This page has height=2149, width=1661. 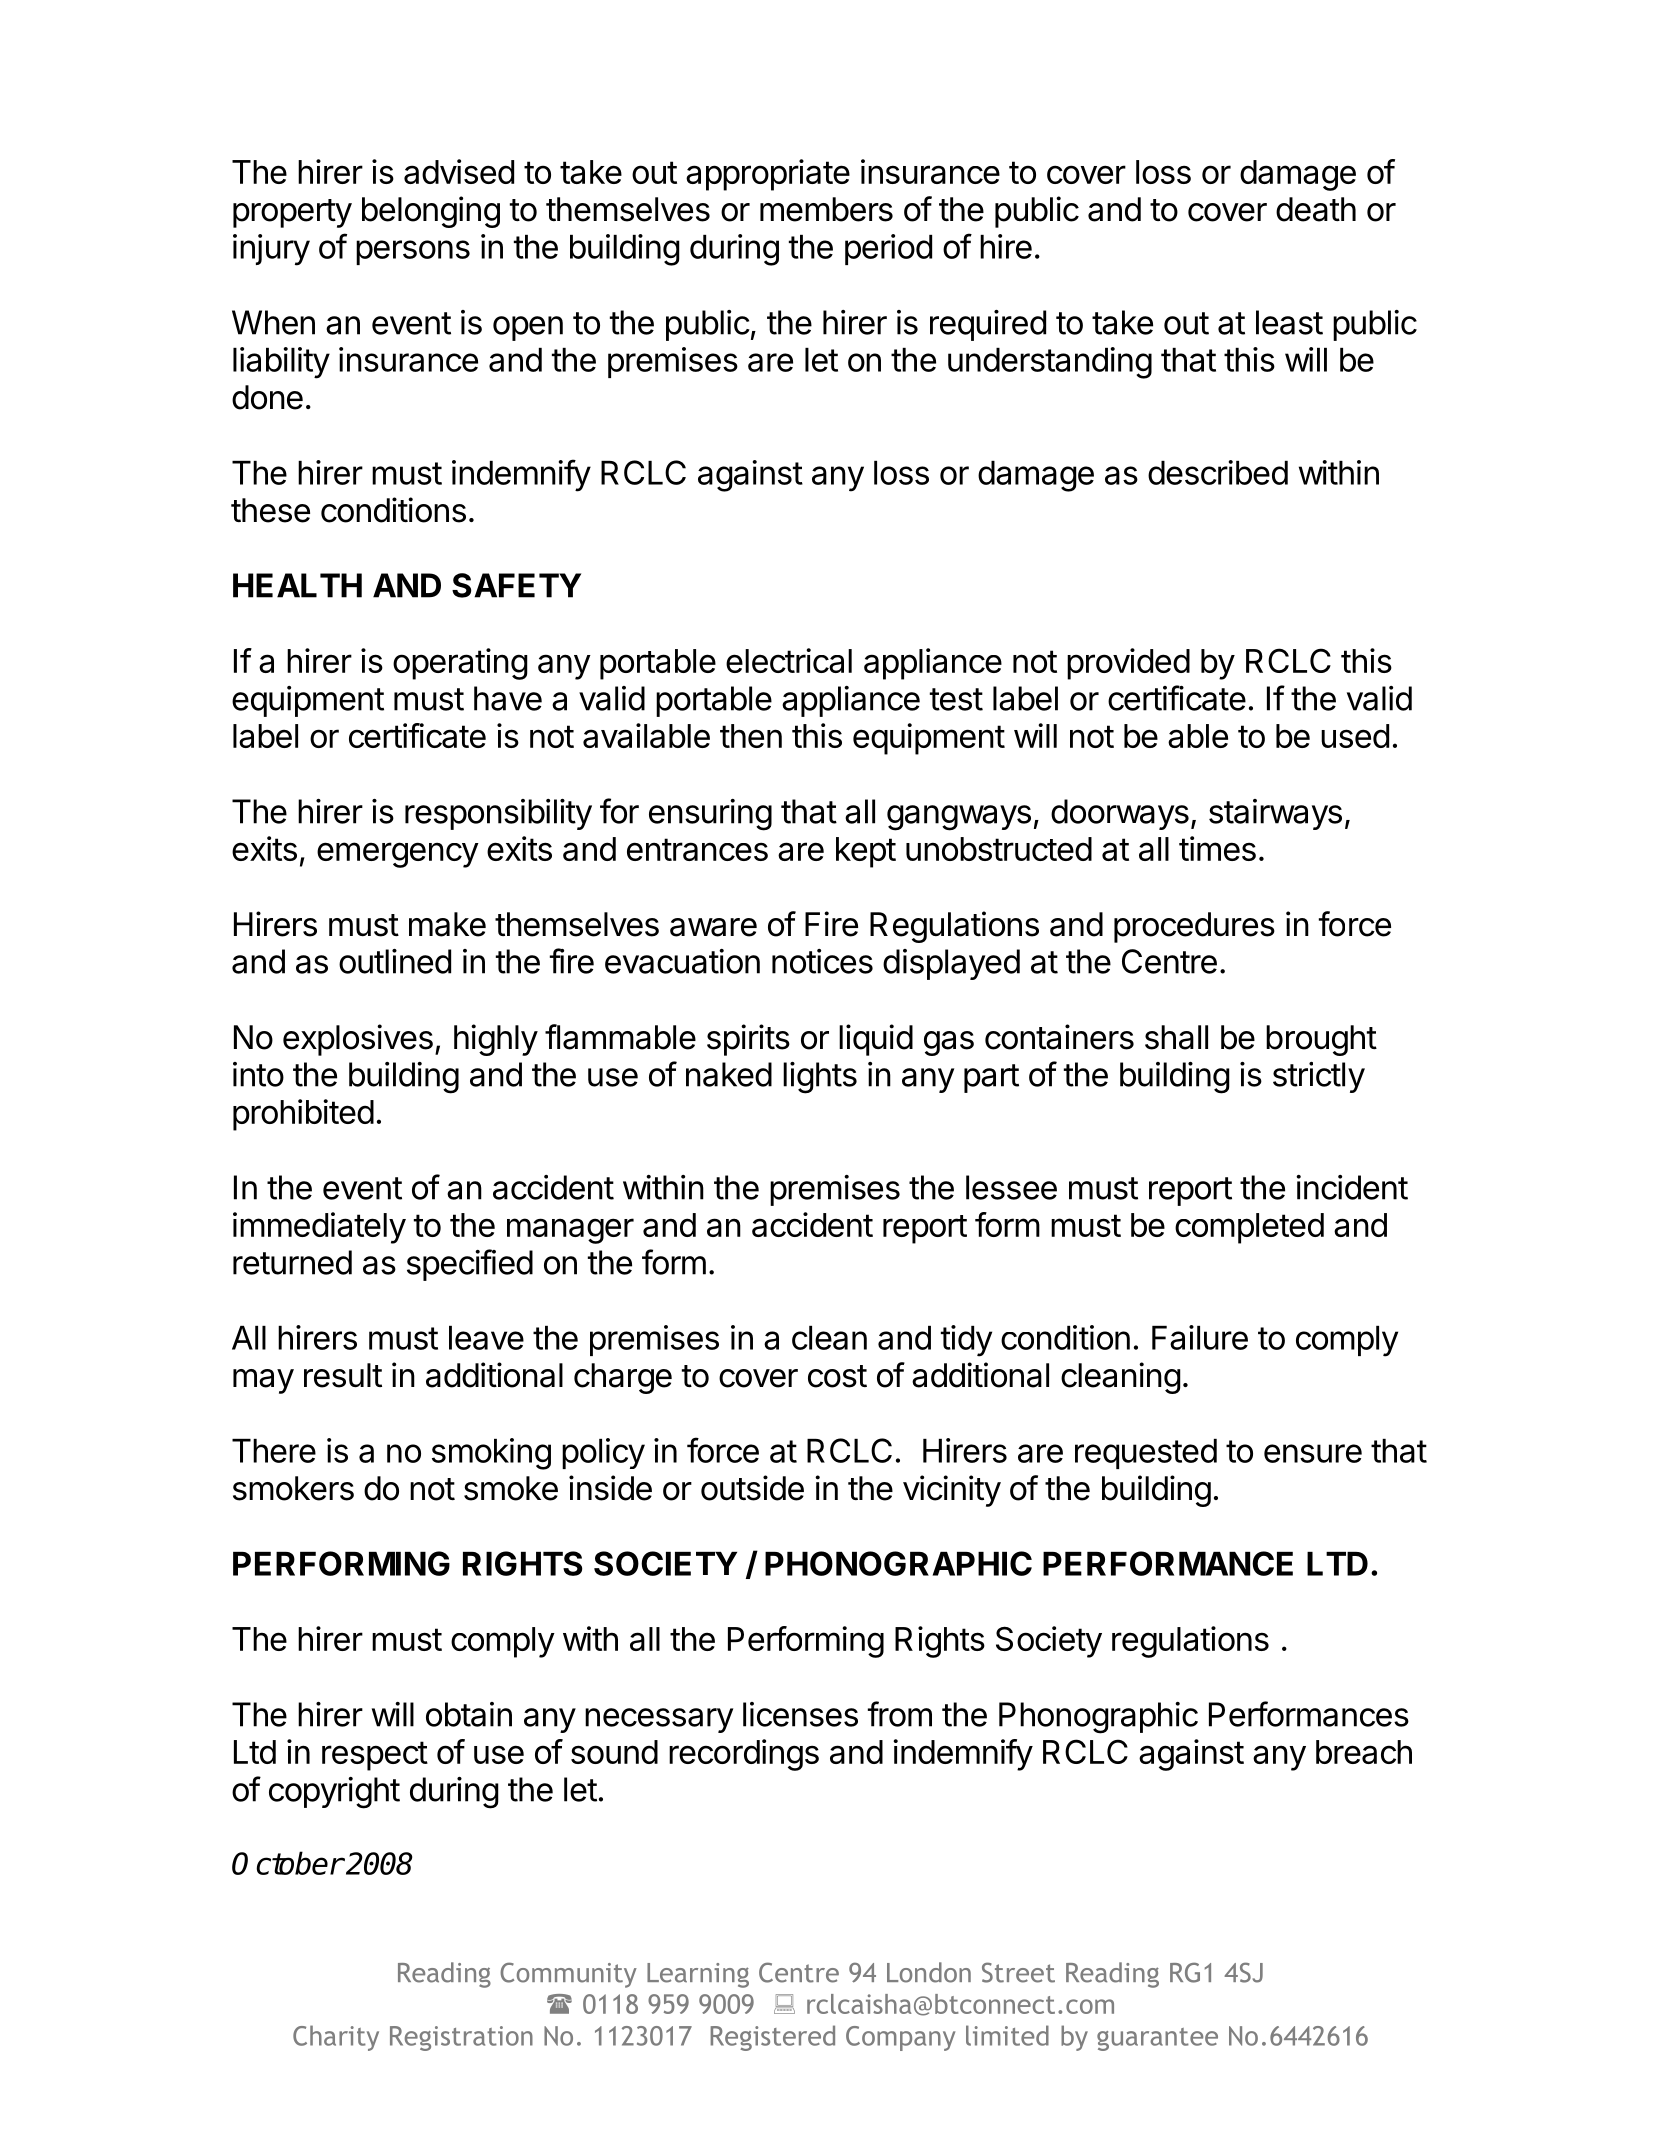 What do you see at coordinates (800, 1714) in the page?
I see `licenses` at bounding box center [800, 1714].
